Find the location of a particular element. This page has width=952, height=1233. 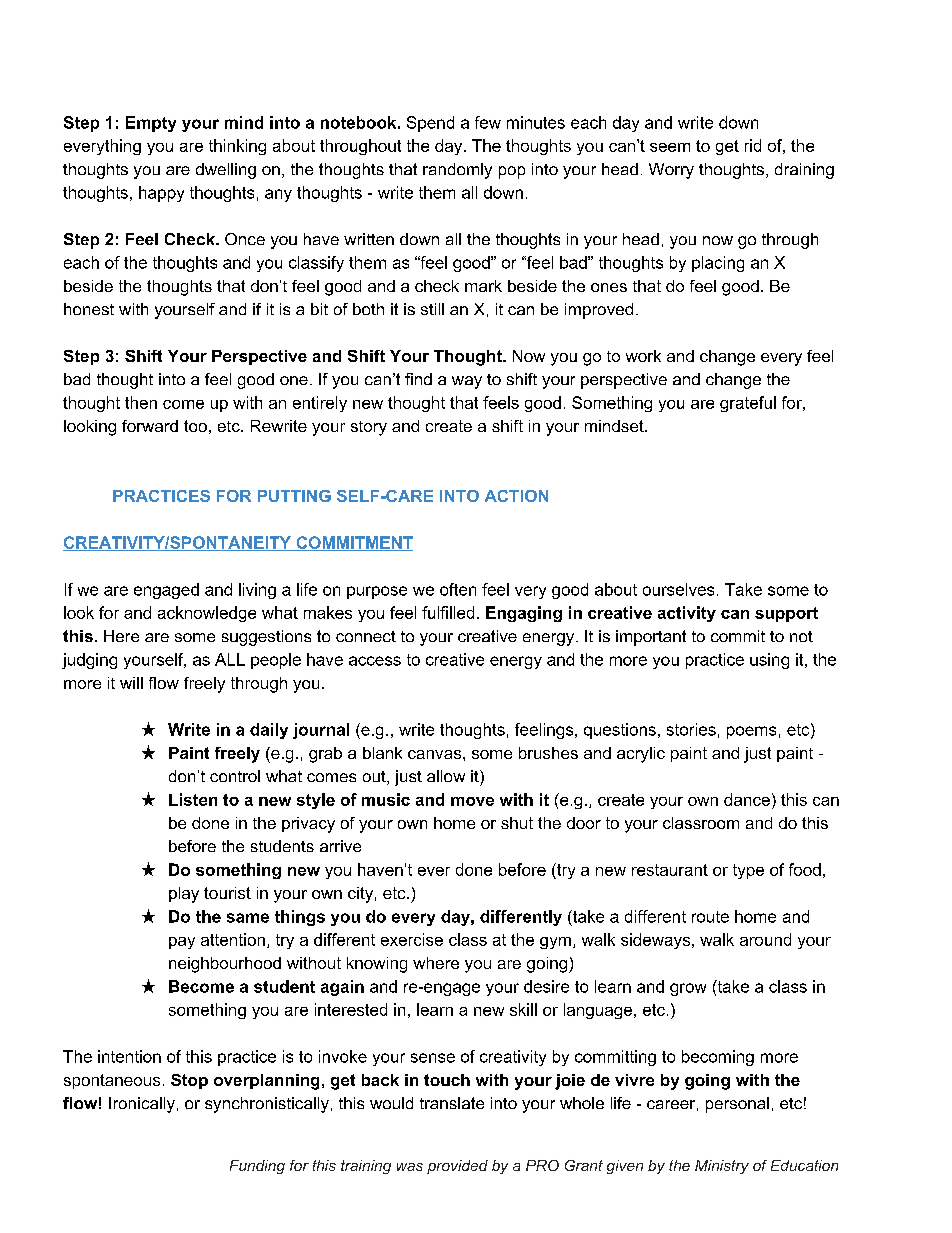

Ministry is located at coordinates (722, 1167).
